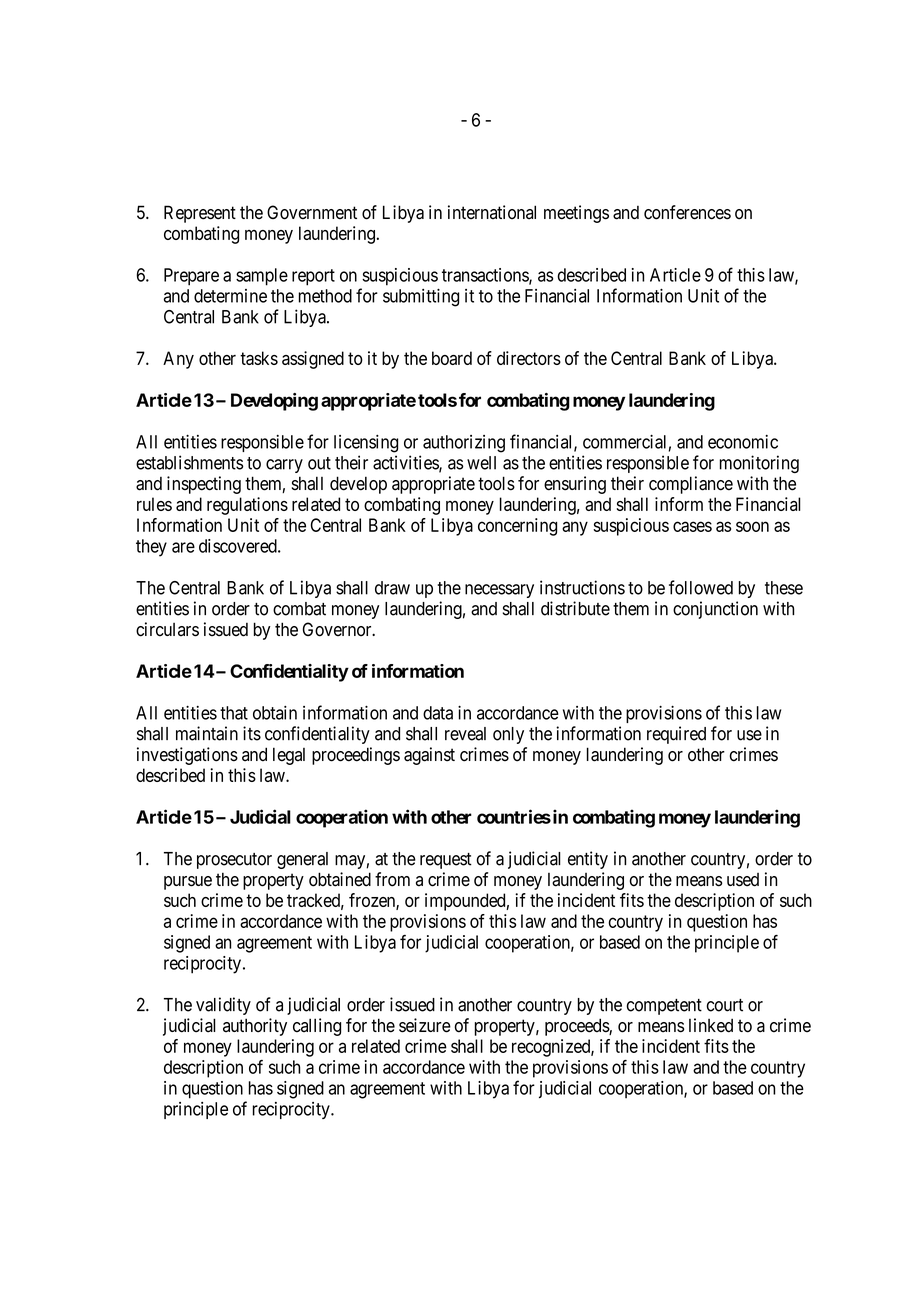 The width and height of the image is (924, 1308). What do you see at coordinates (446, 861) in the image?
I see `request` at bounding box center [446, 861].
